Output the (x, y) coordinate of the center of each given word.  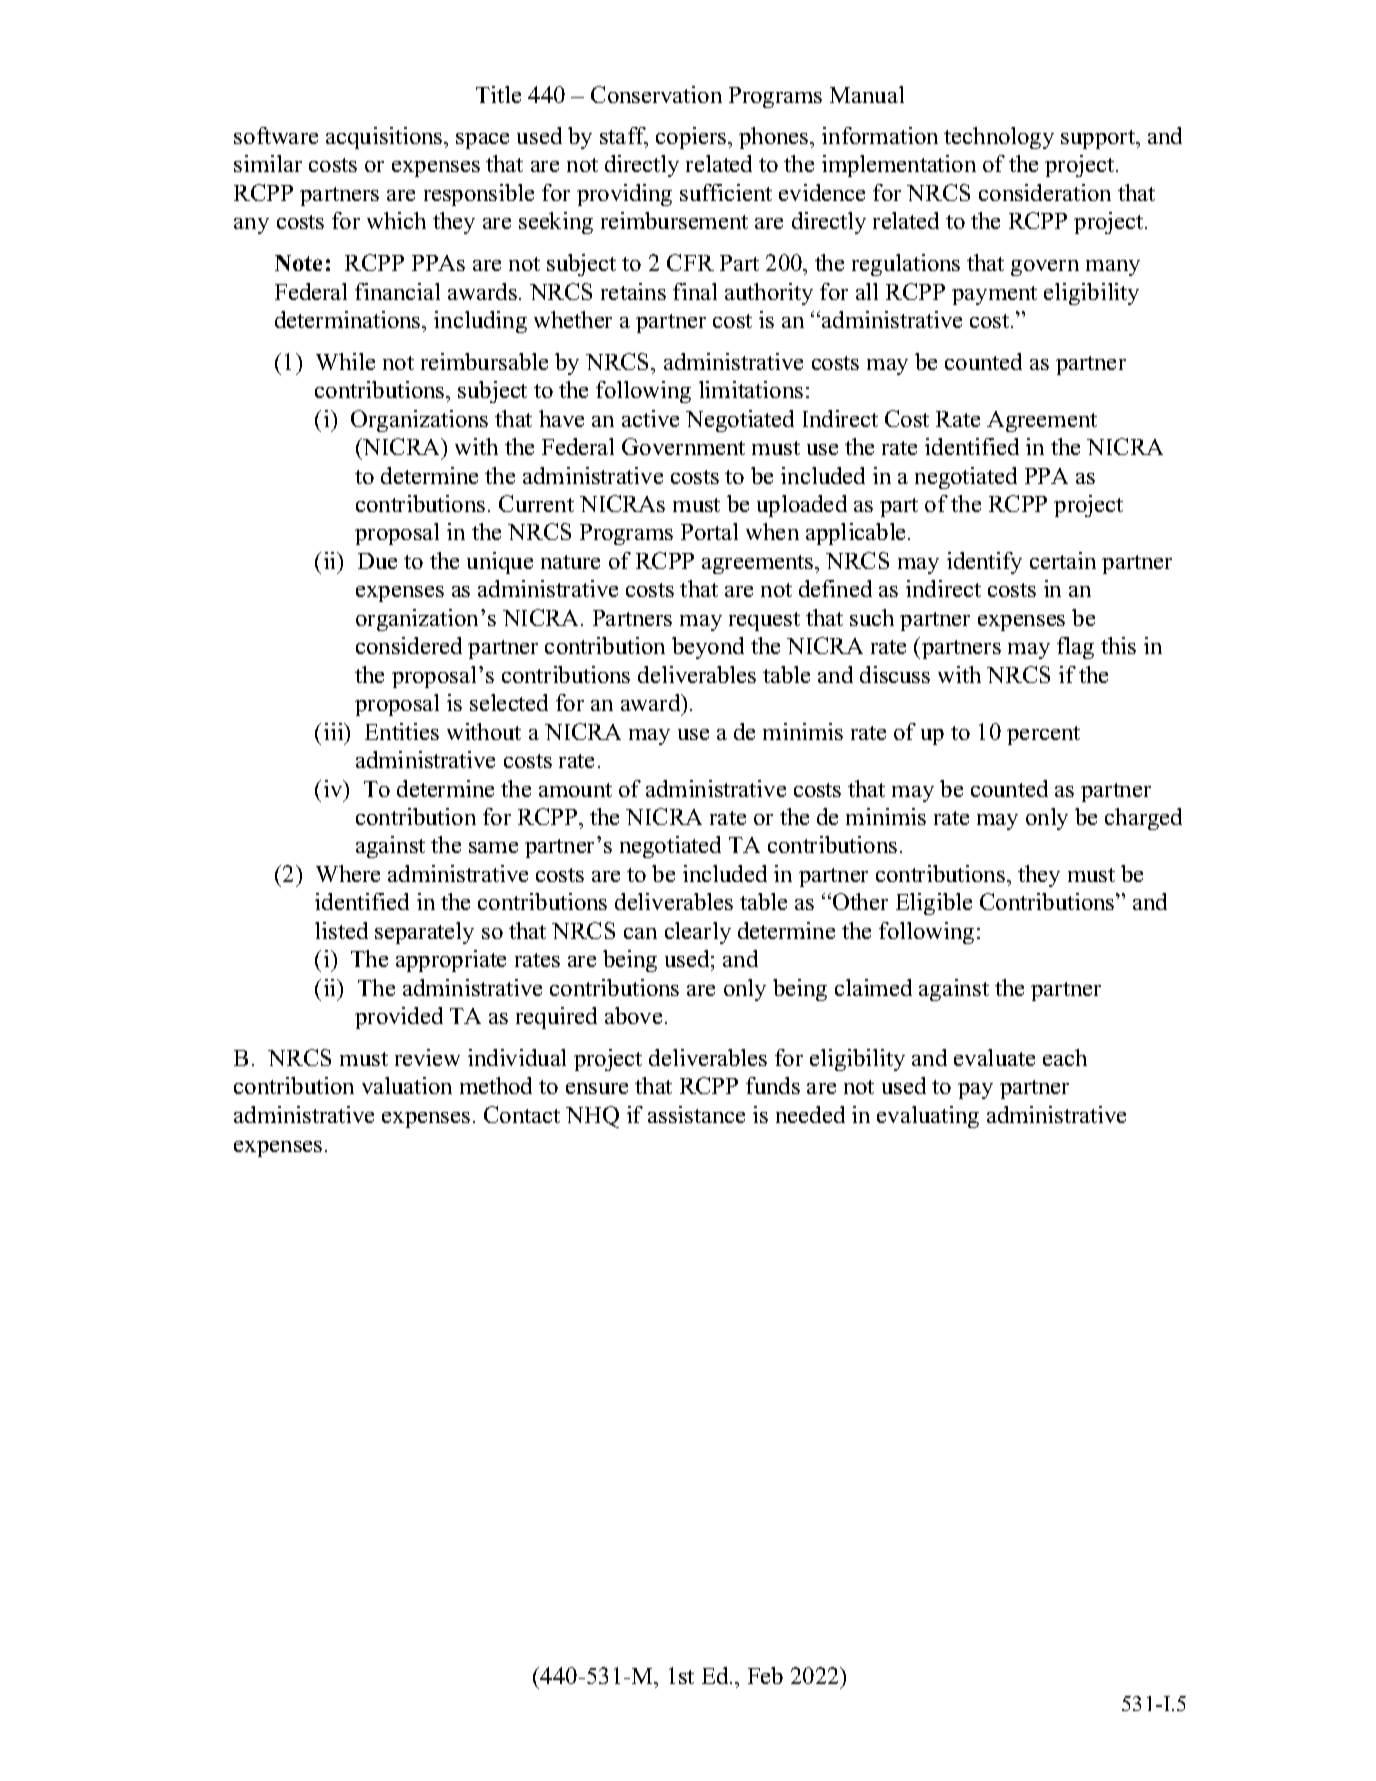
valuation (407, 1085)
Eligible (934, 904)
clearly (698, 933)
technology (999, 138)
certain (1063, 560)
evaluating (928, 1117)
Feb (765, 1675)
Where (348, 873)
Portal (709, 531)
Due (377, 561)
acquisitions (385, 138)
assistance (696, 1114)
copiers (692, 138)
